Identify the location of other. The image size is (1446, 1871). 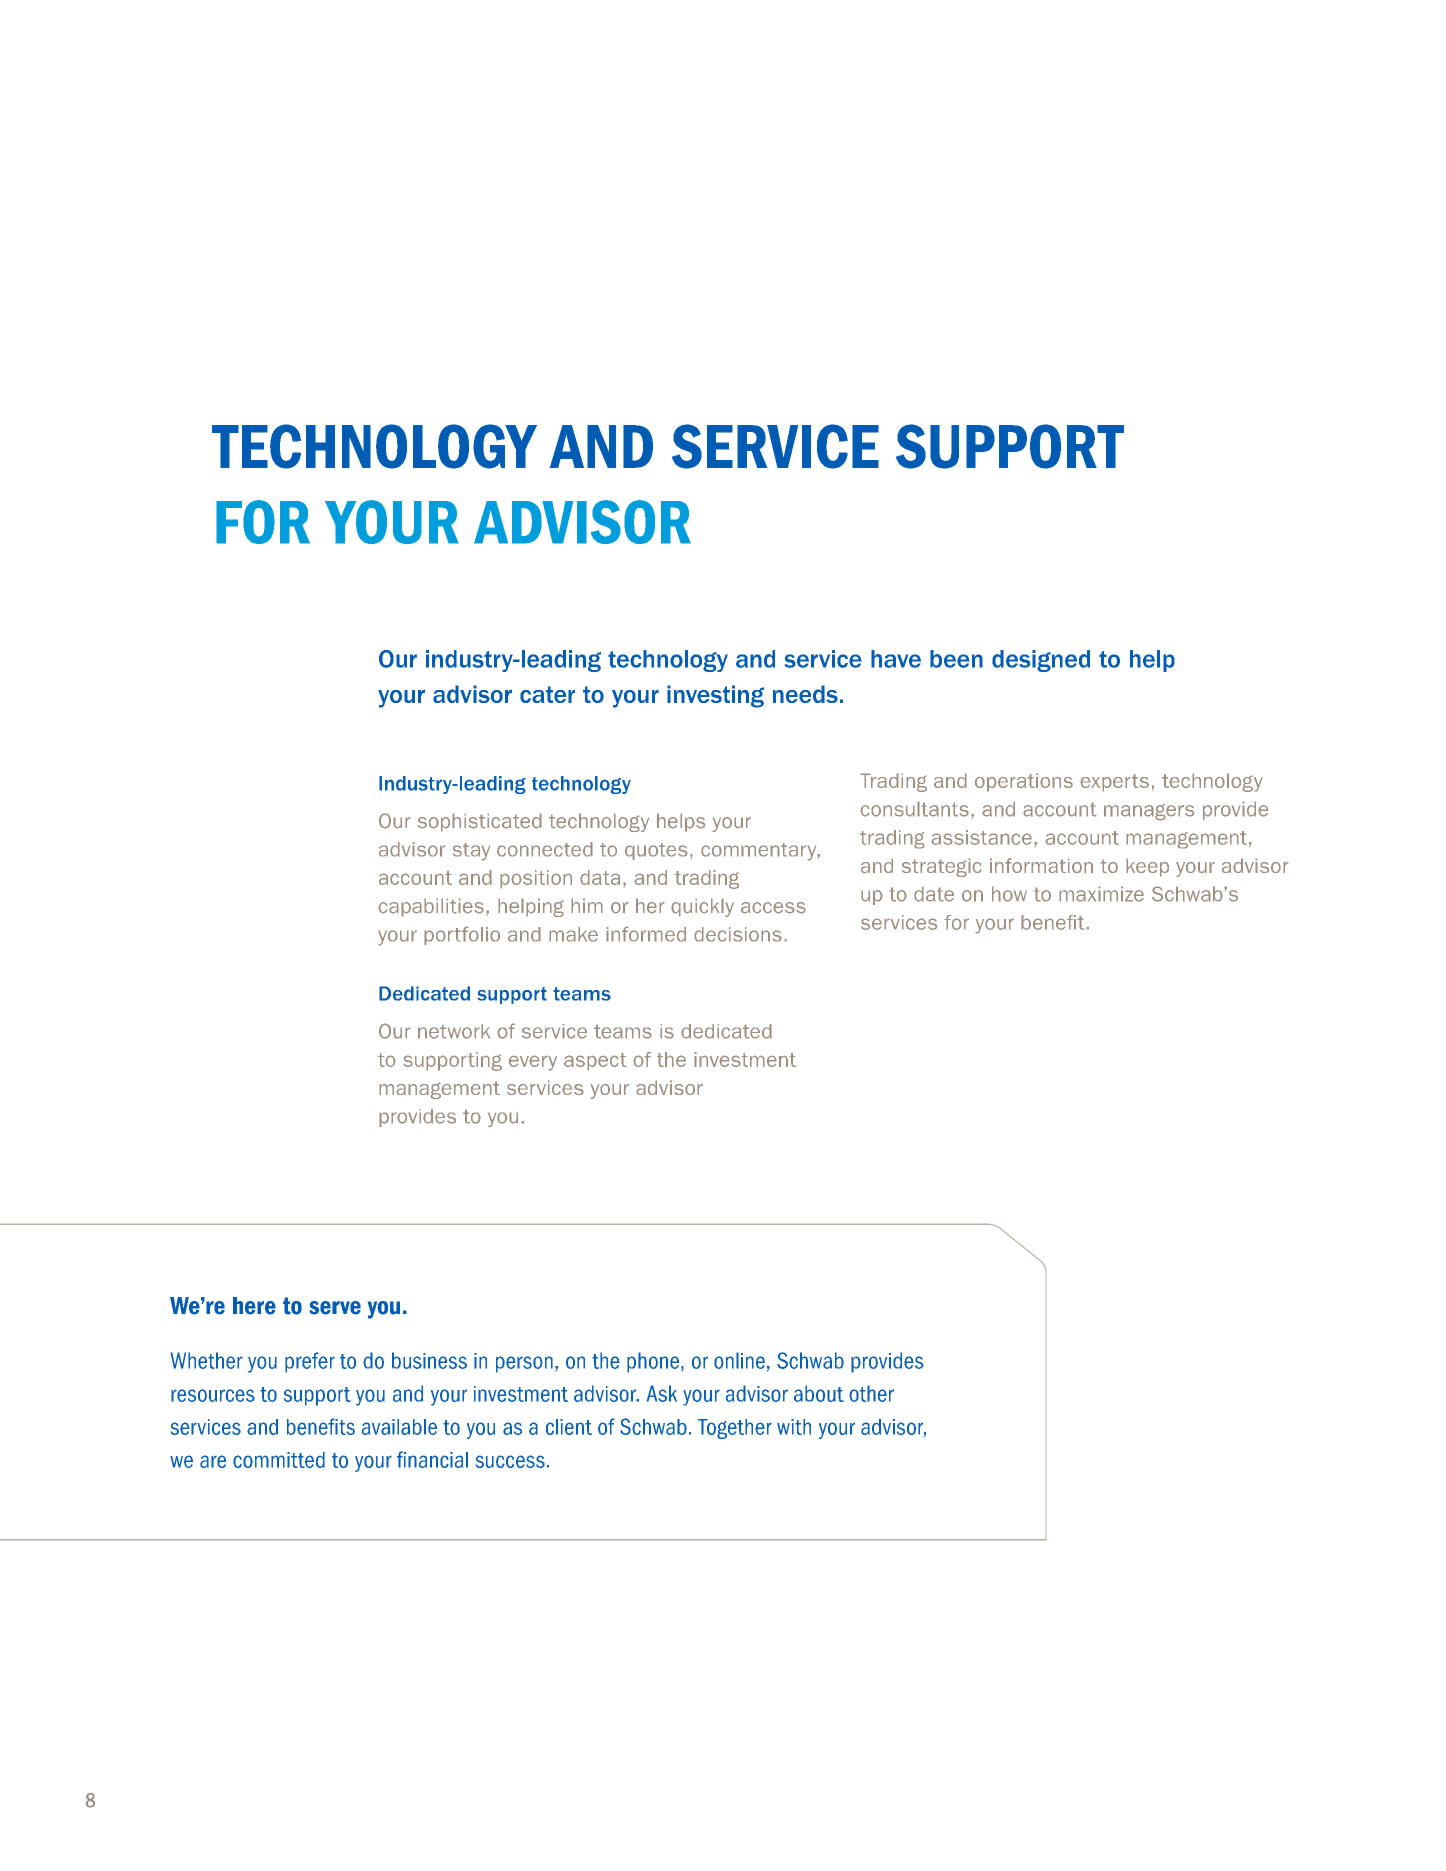
(871, 1393).
